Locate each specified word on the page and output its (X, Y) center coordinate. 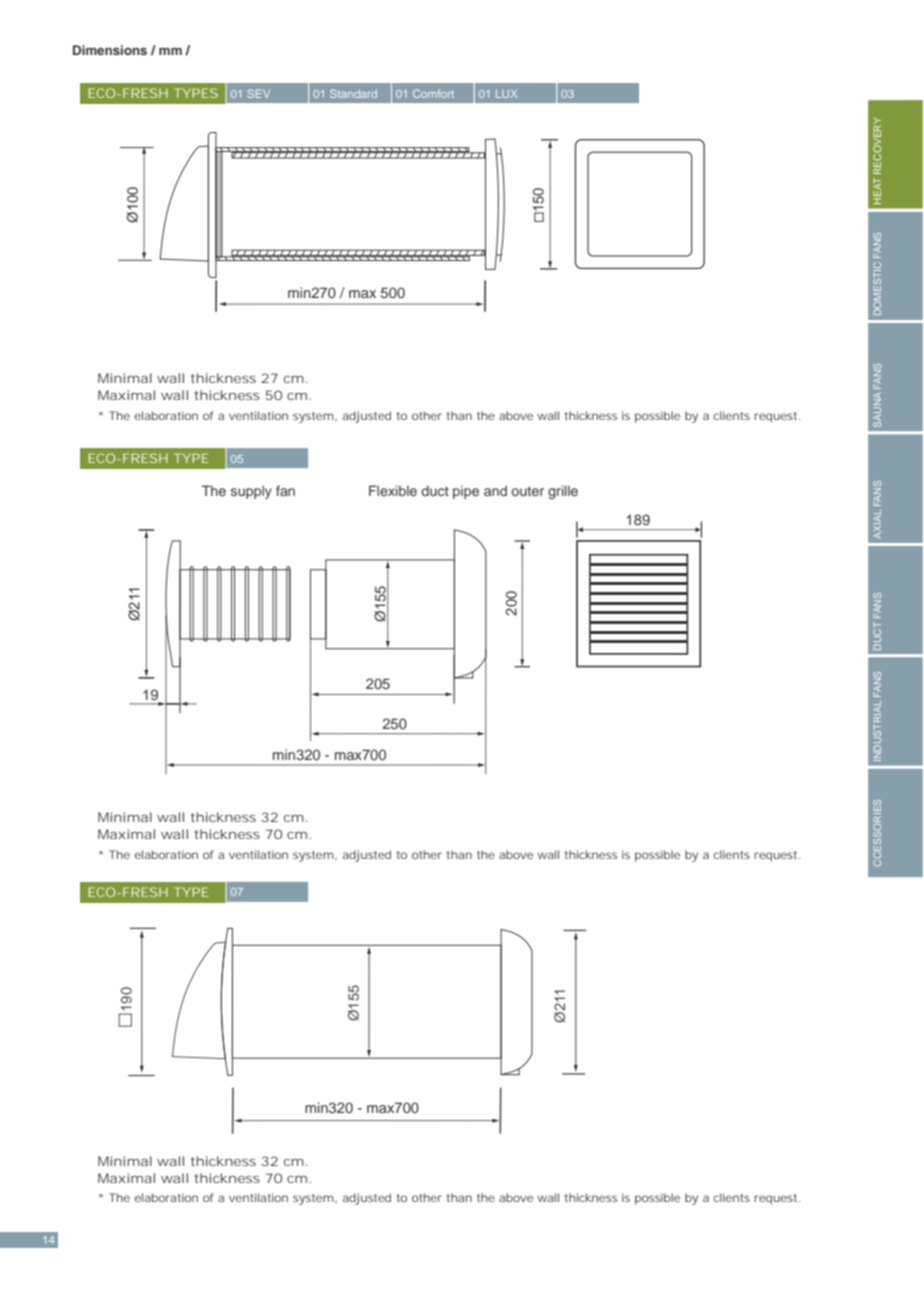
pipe (466, 492)
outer (527, 491)
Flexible (393, 490)
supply (251, 492)
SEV (258, 93)
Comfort (433, 93)
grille (563, 492)
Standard (353, 93)
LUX (506, 94)
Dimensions (110, 50)
